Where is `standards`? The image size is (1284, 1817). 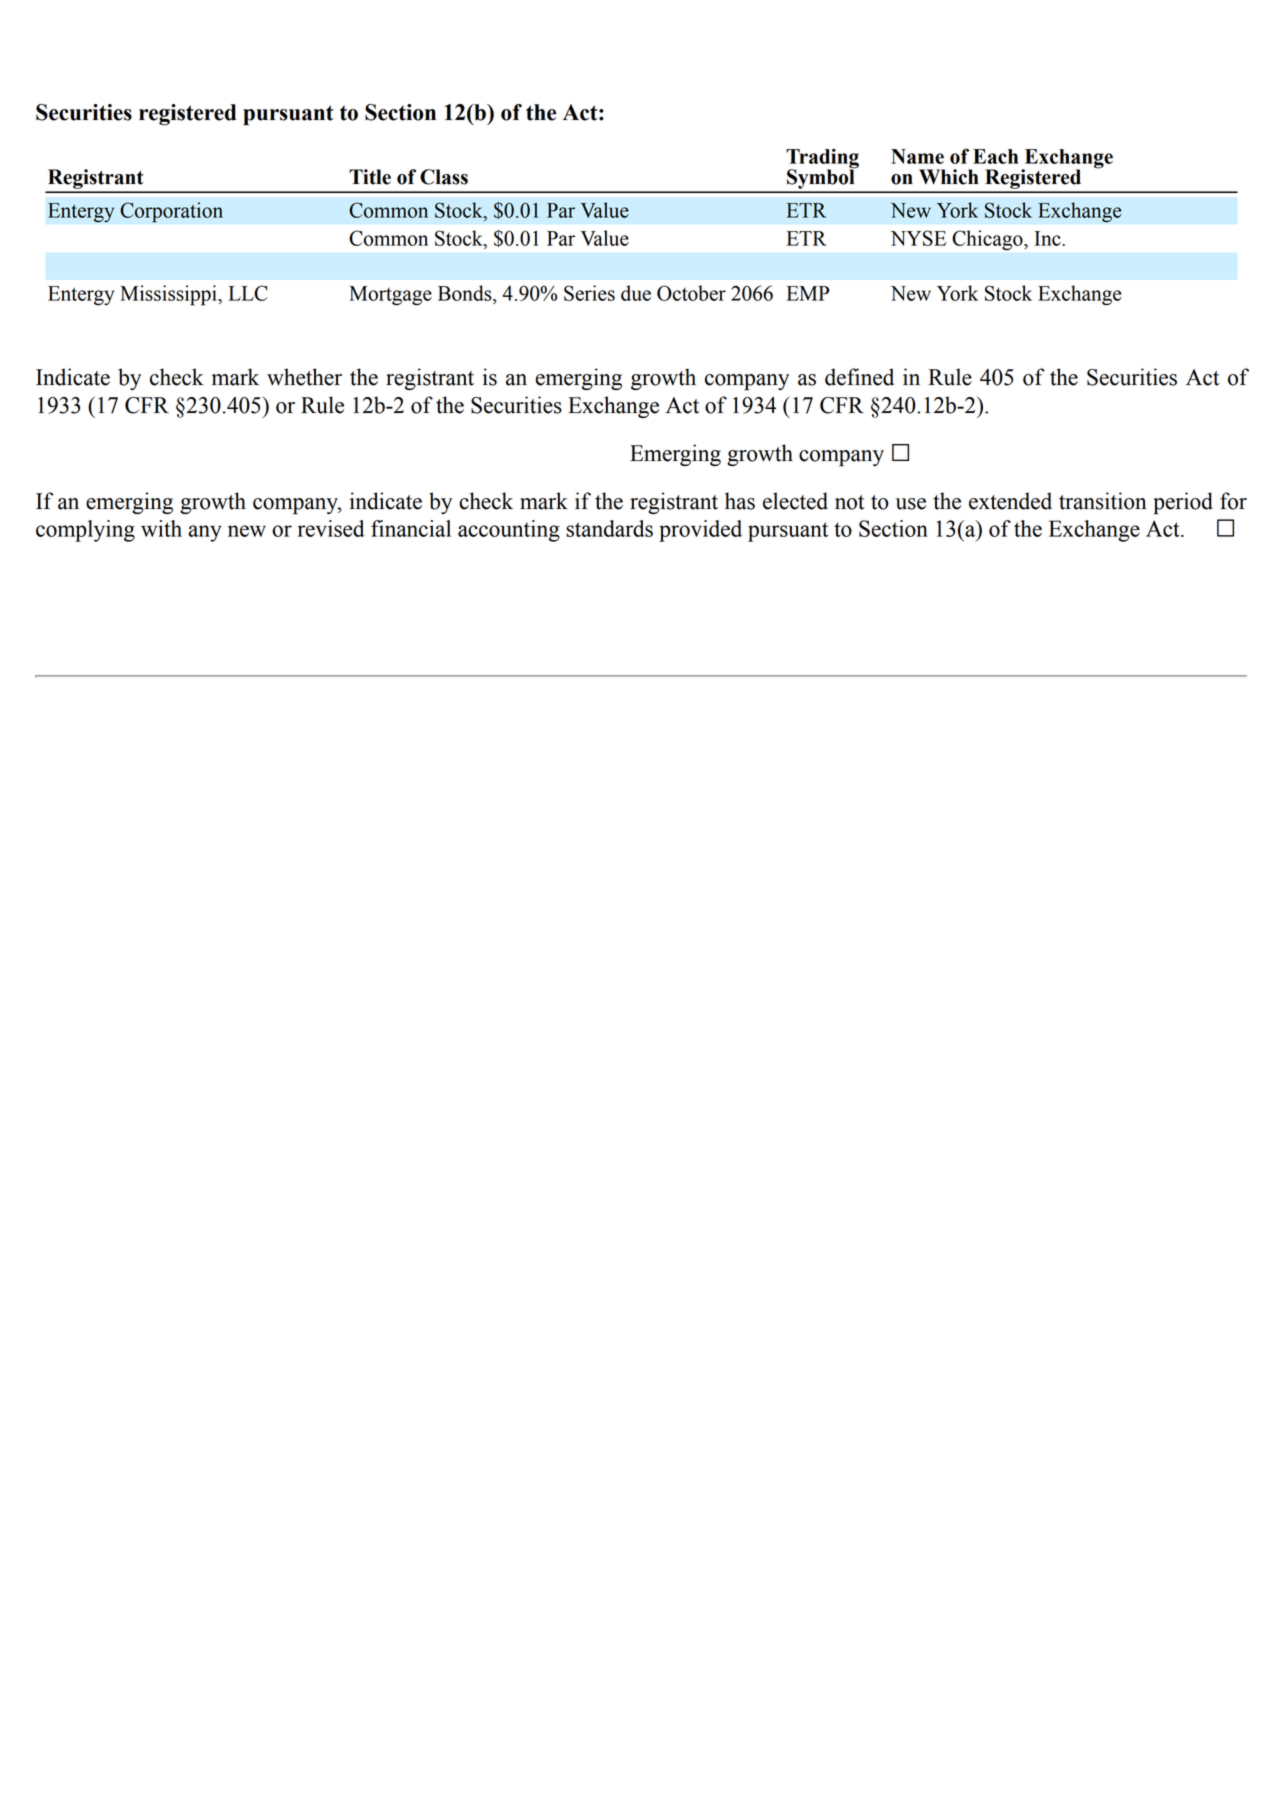 standards is located at coordinates (609, 528).
